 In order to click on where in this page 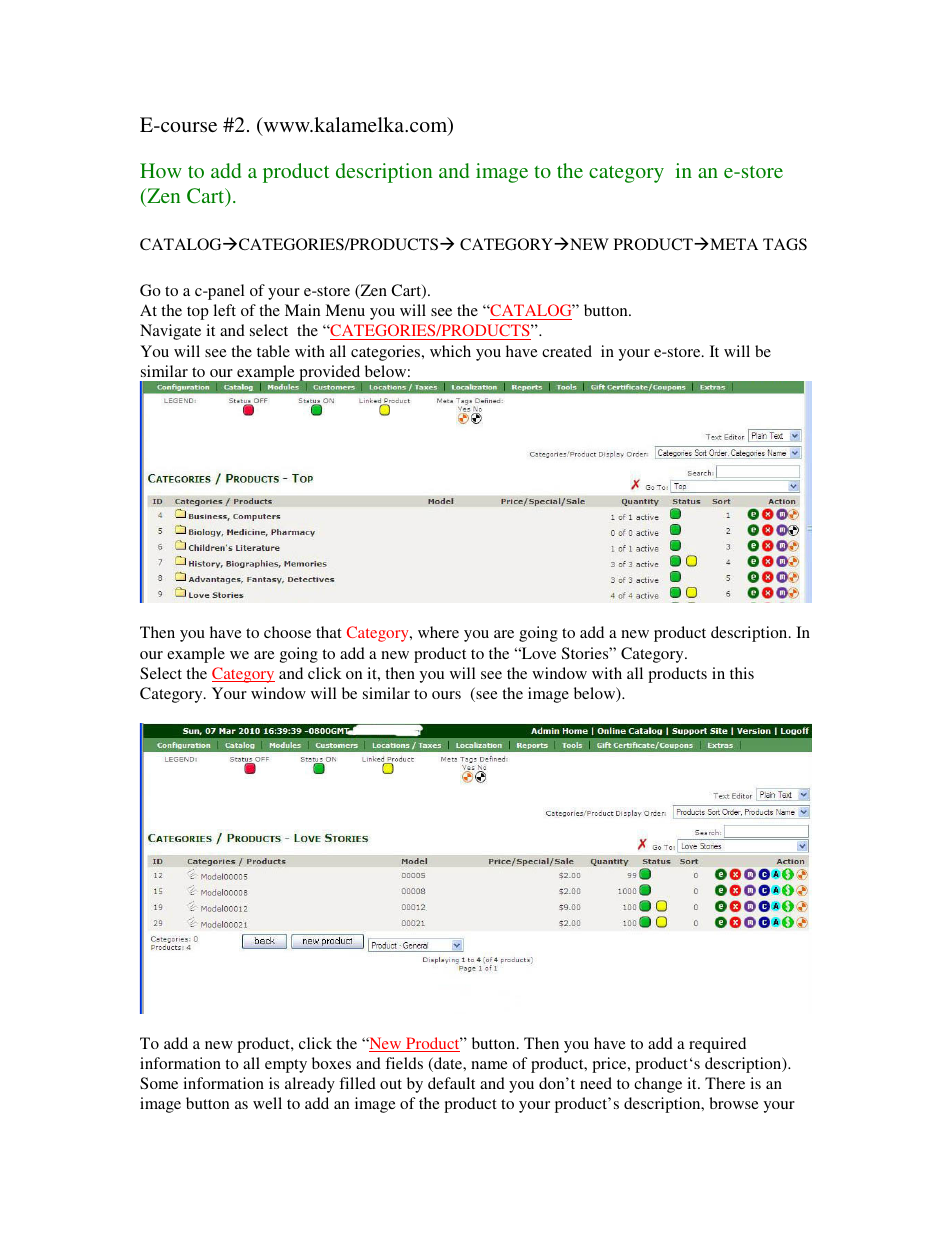, I will do `click(438, 632)`.
